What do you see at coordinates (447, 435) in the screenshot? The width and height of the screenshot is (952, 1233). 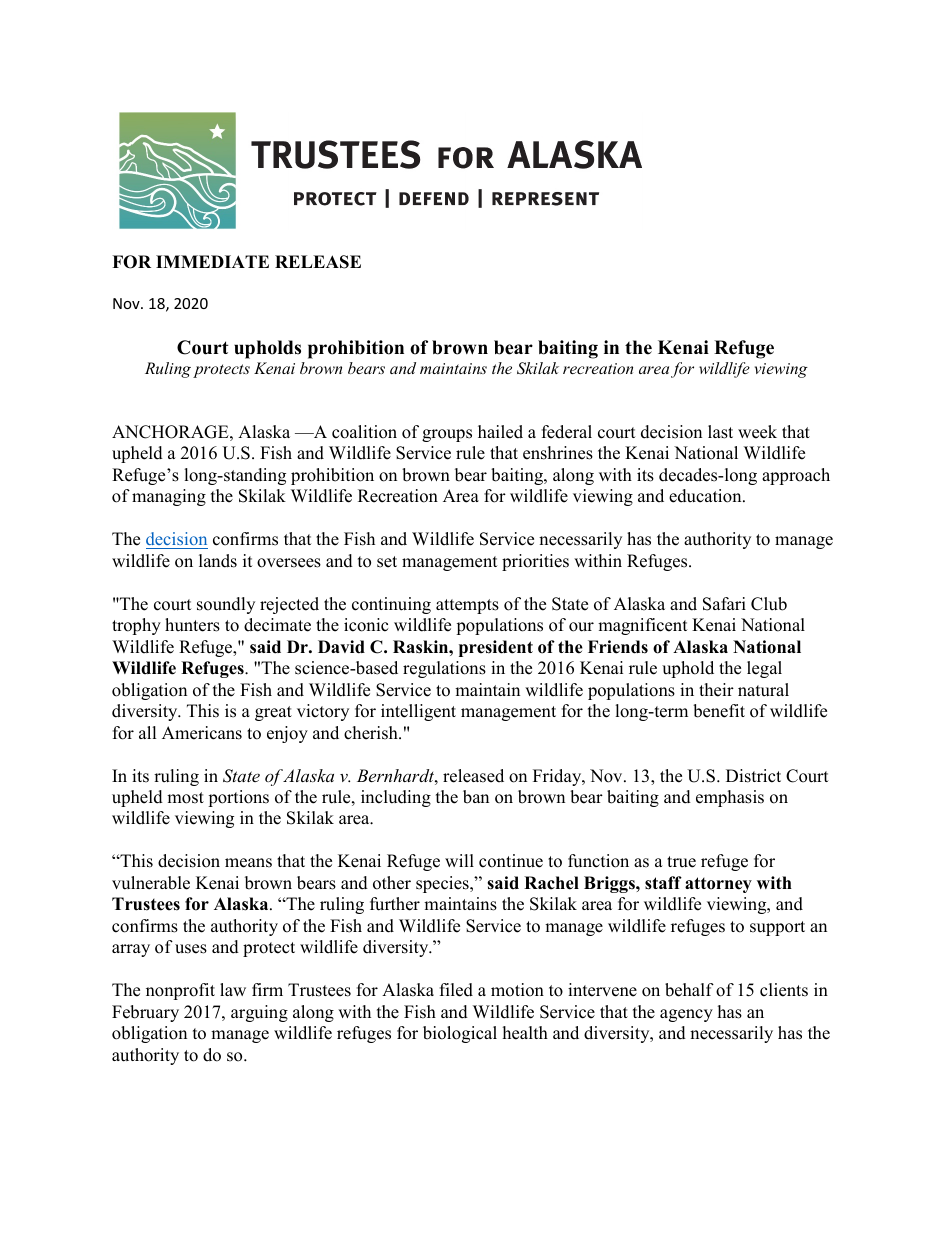 I see `groups` at bounding box center [447, 435].
